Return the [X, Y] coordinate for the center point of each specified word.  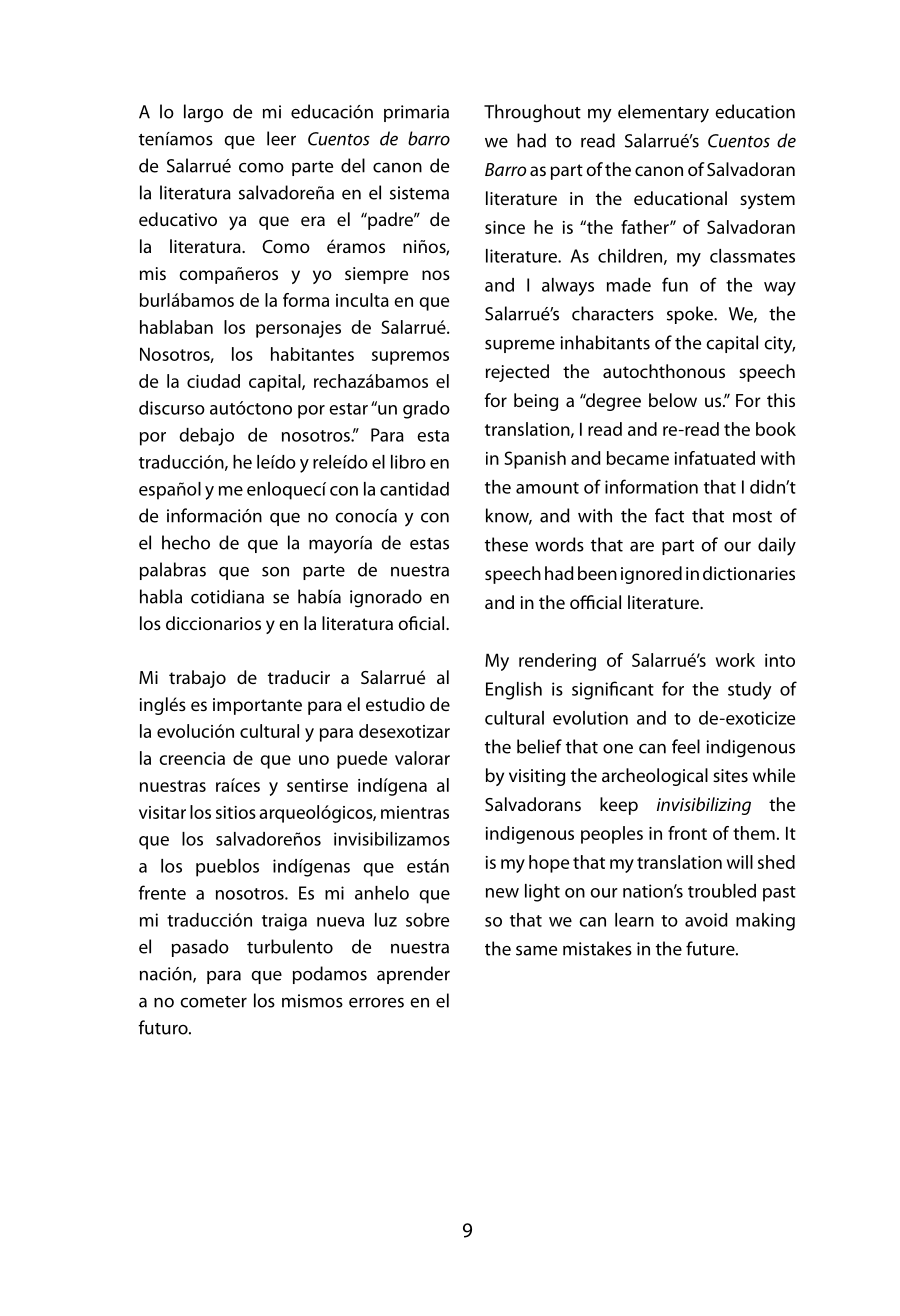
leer [281, 138]
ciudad [213, 381]
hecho [186, 542]
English [514, 691]
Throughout [532, 113]
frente [162, 892]
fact [669, 515]
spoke [691, 315]
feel [686, 746]
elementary [663, 113]
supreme [520, 346]
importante [257, 706]
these [506, 544]
